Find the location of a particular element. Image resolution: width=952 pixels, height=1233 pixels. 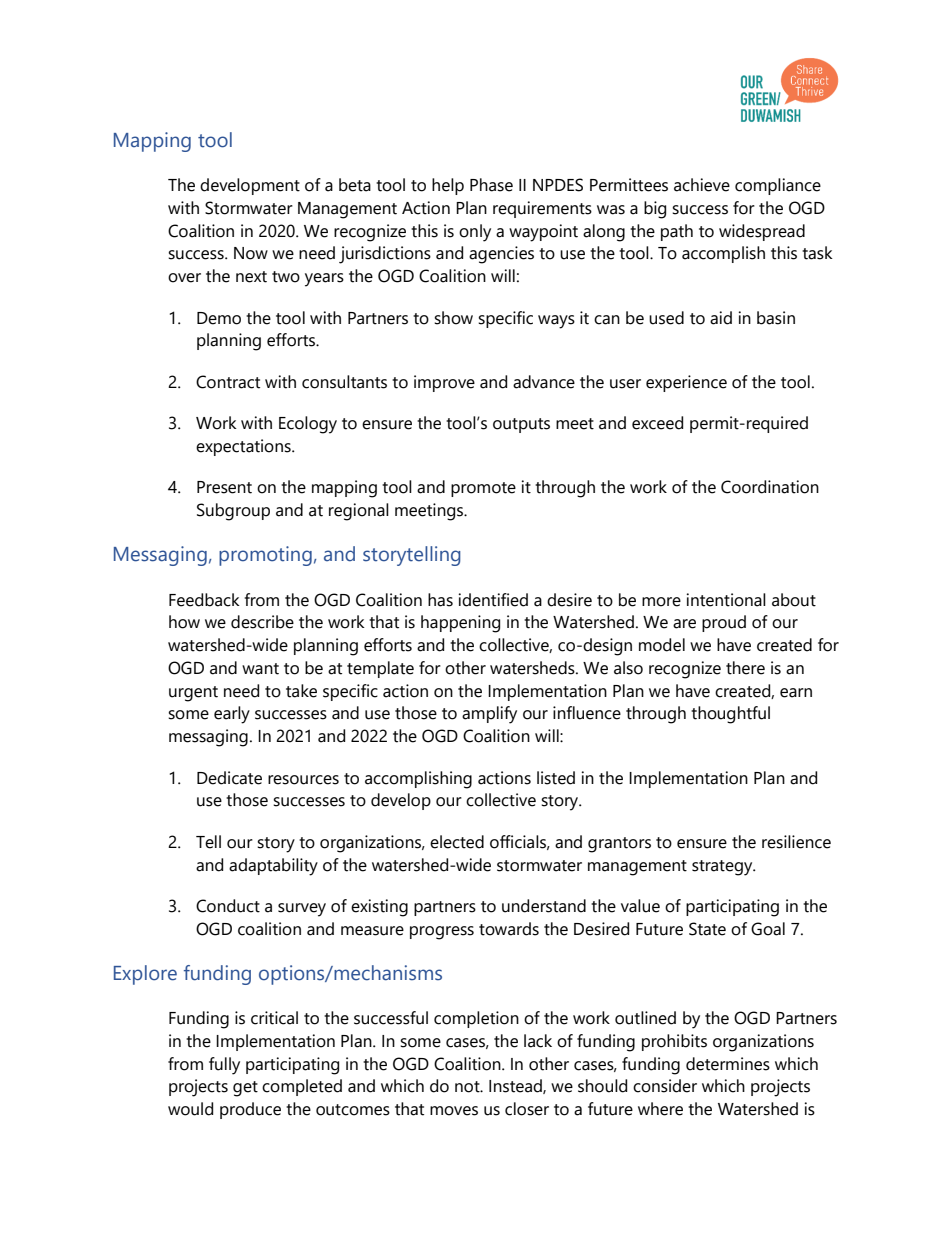

Now is located at coordinates (251, 253).
